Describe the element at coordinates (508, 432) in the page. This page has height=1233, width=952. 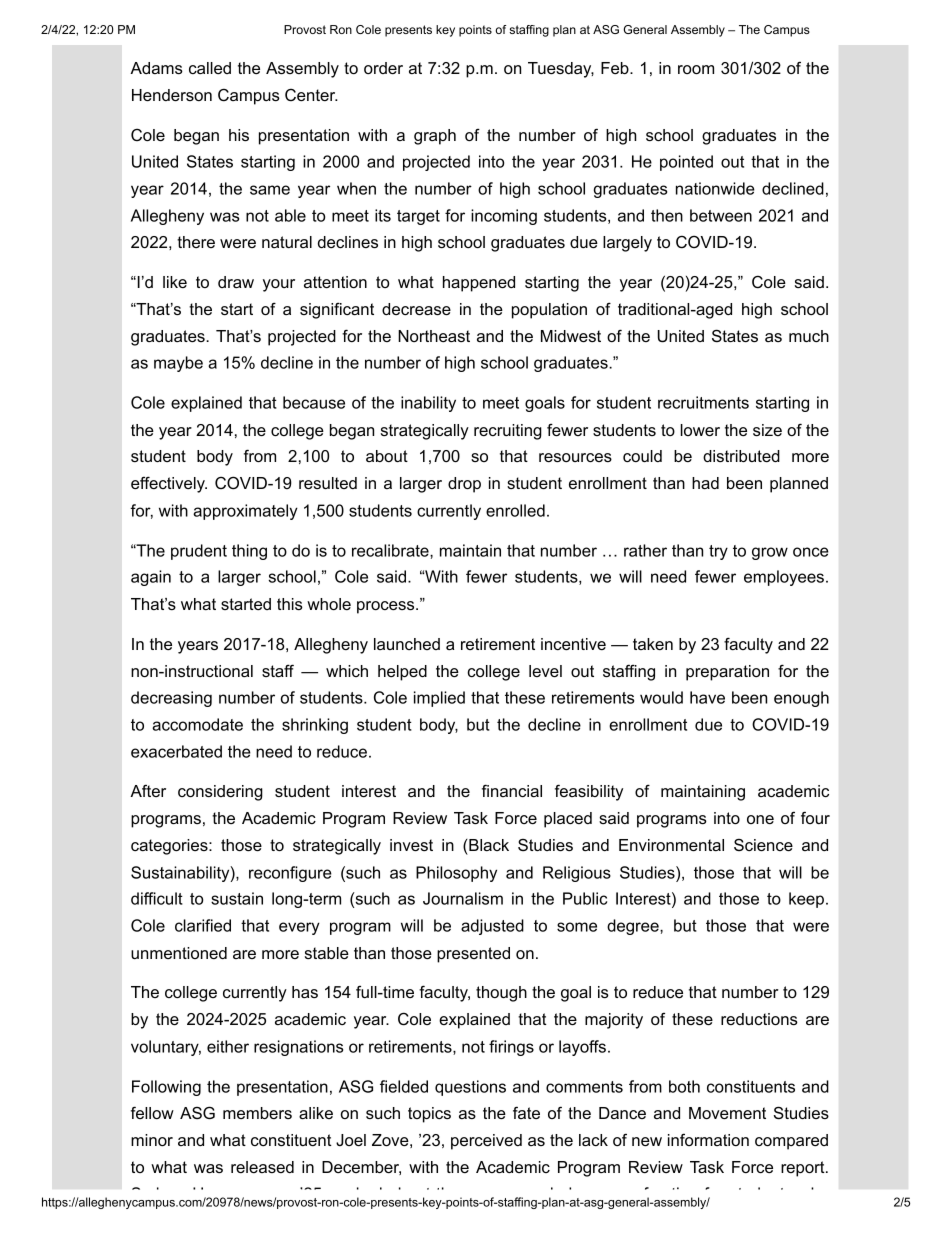
I see `recruiting` at that location.
